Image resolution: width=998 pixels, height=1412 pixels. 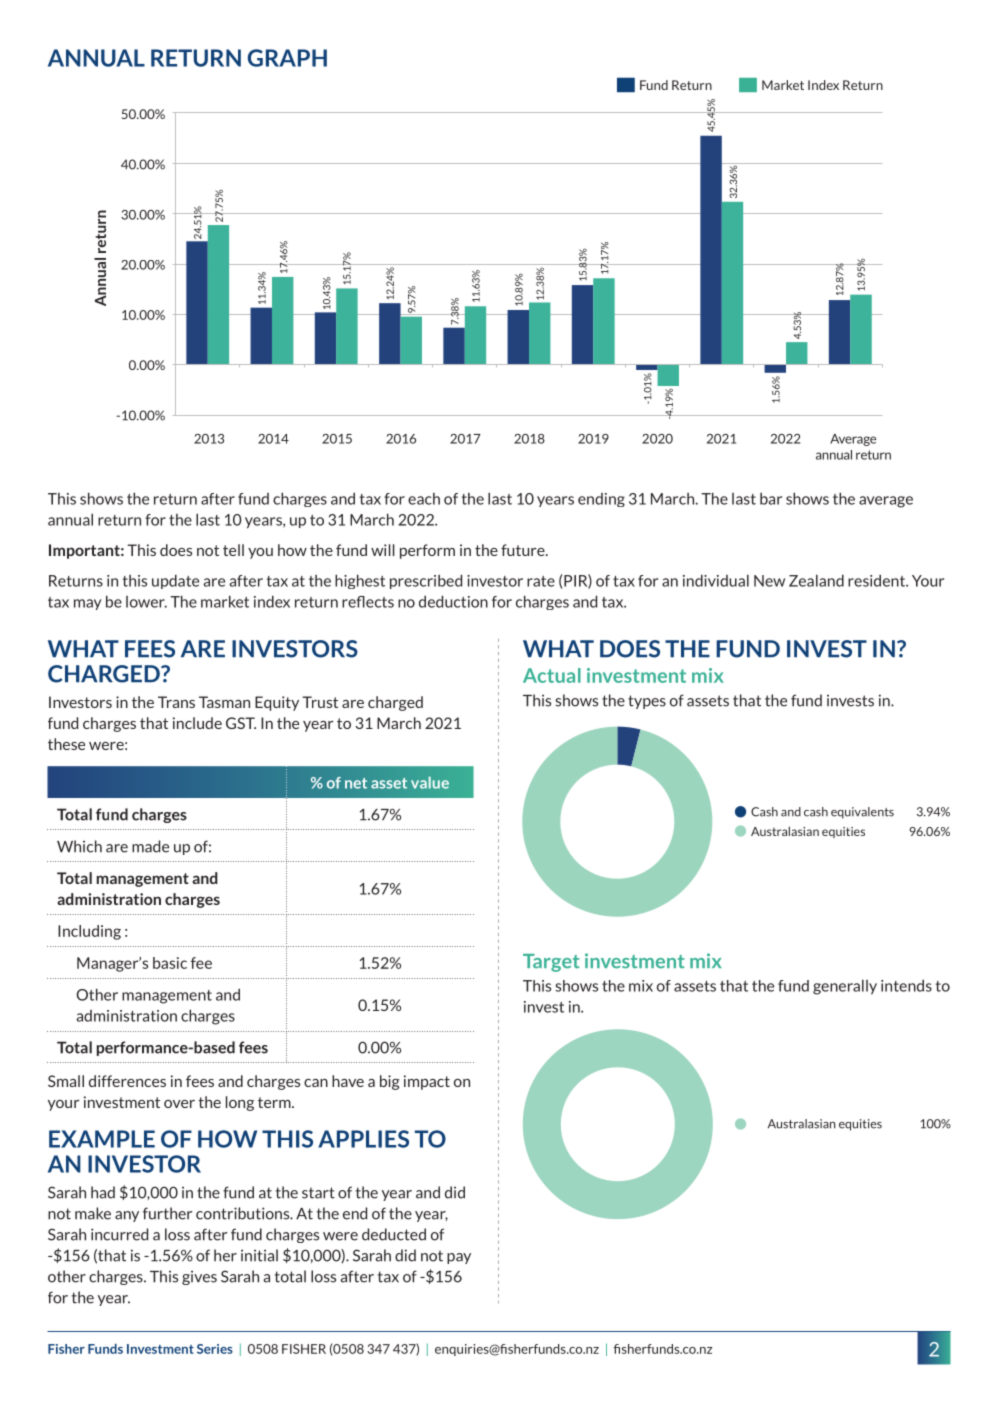 I want to click on differences, so click(x=127, y=1081).
